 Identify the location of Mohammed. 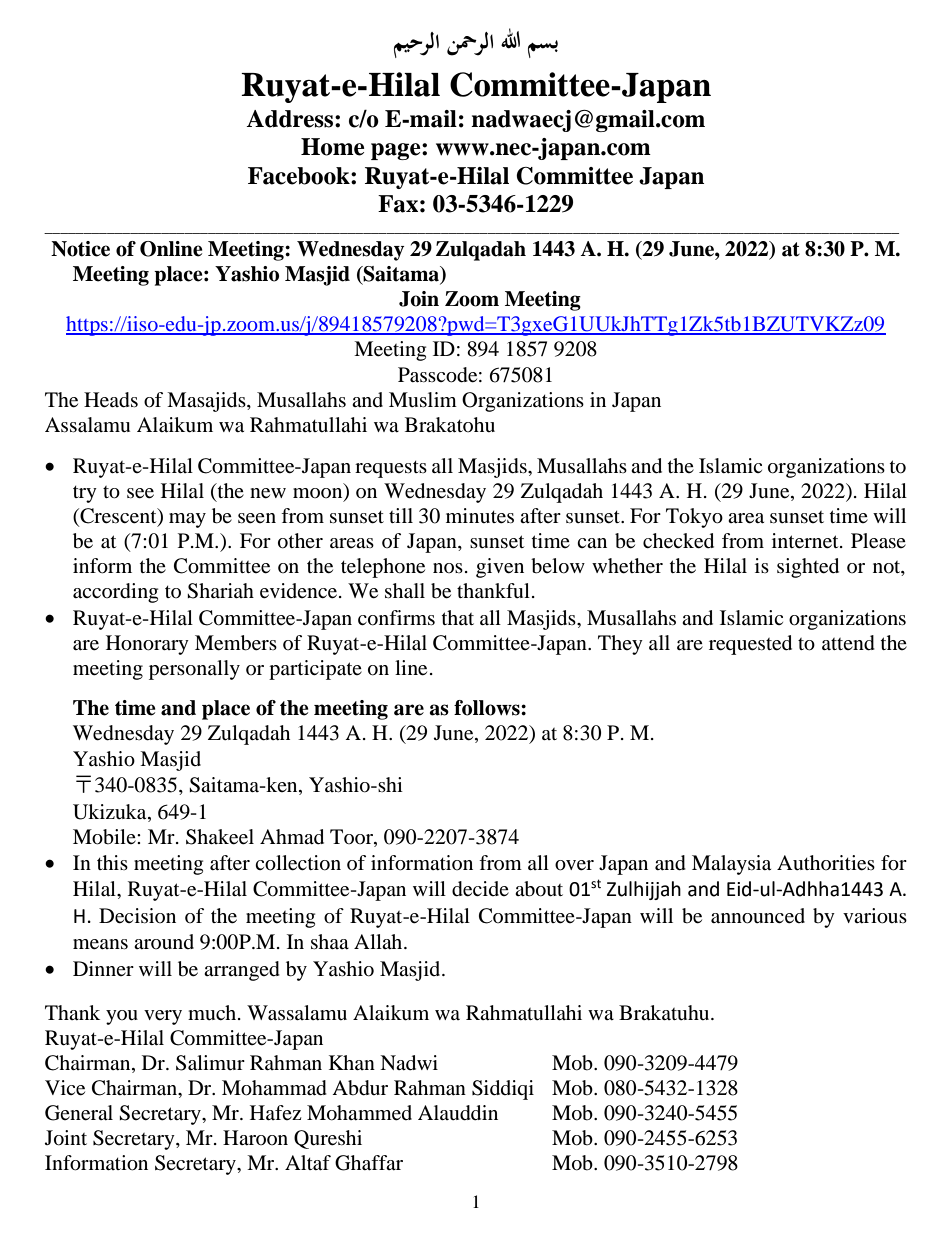
(359, 1113).
